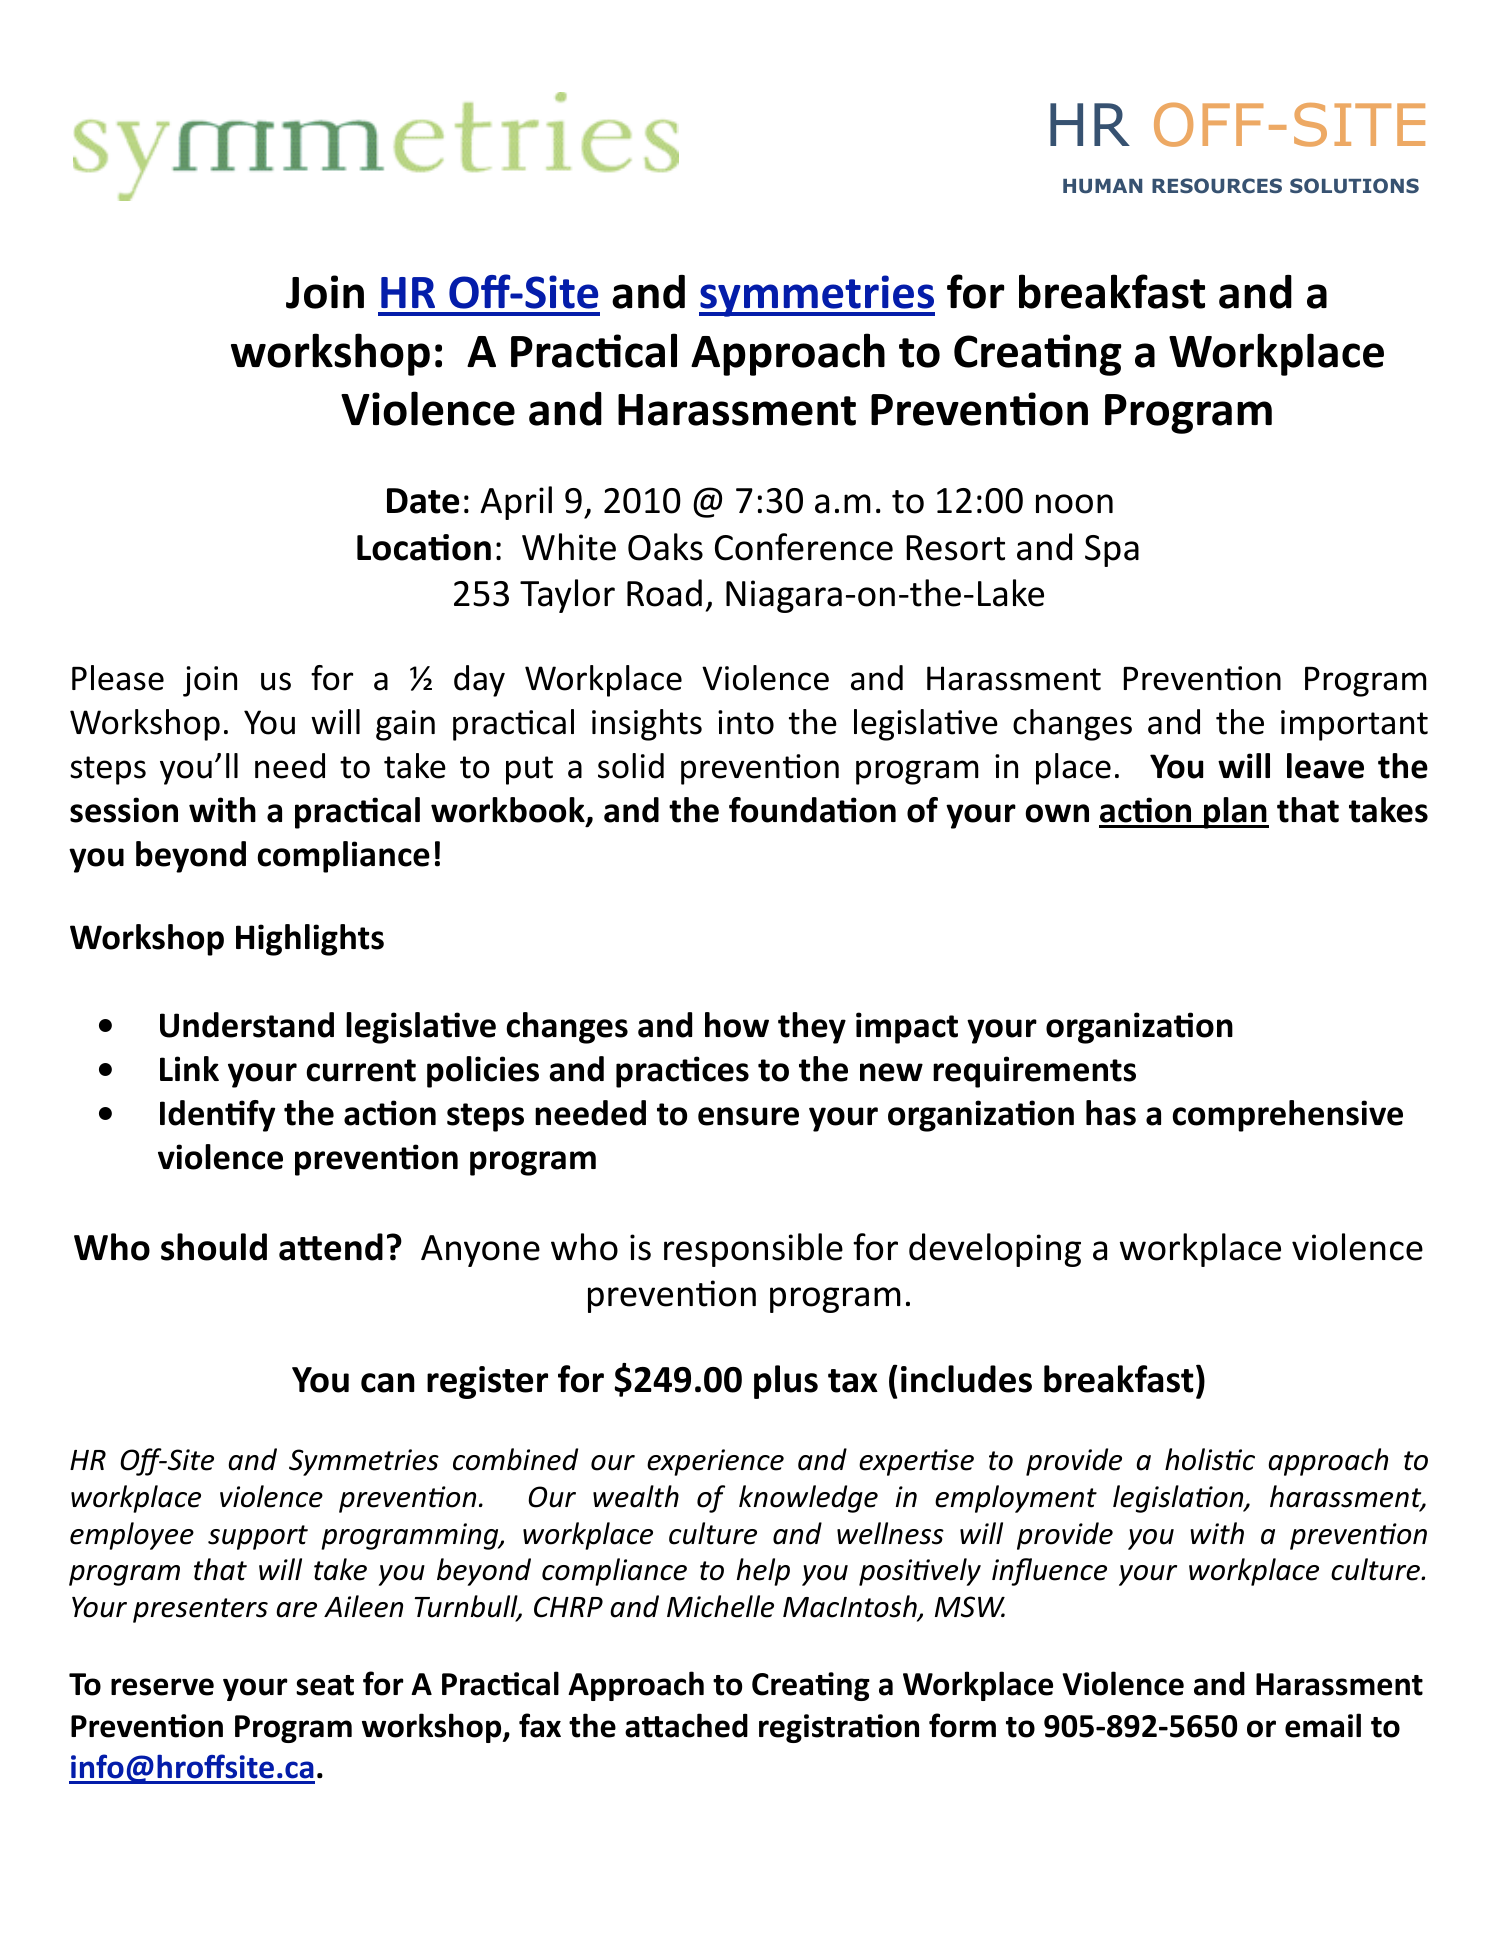  I want to click on plan, so click(1235, 813).
